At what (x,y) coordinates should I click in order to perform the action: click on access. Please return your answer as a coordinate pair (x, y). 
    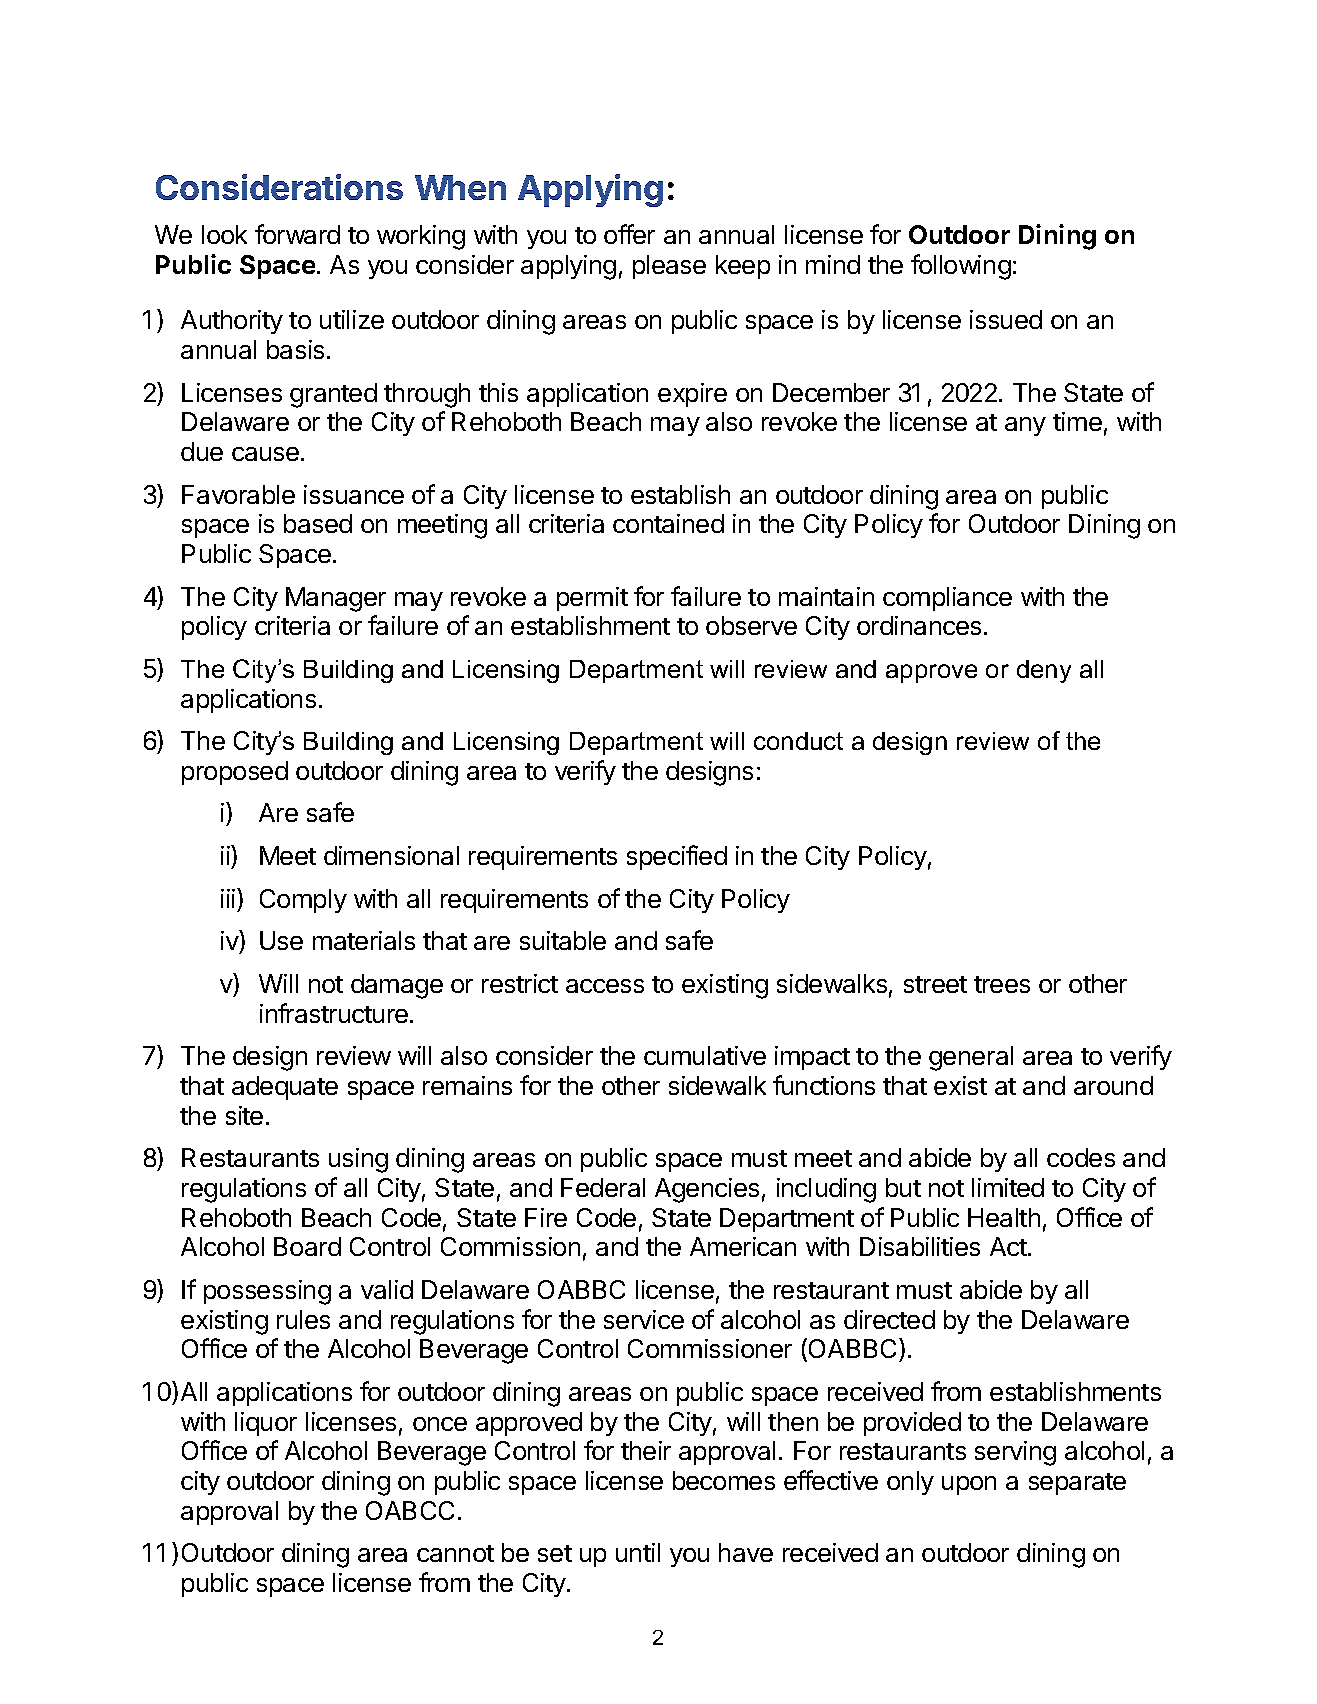
    Looking at the image, I should click on (605, 986).
